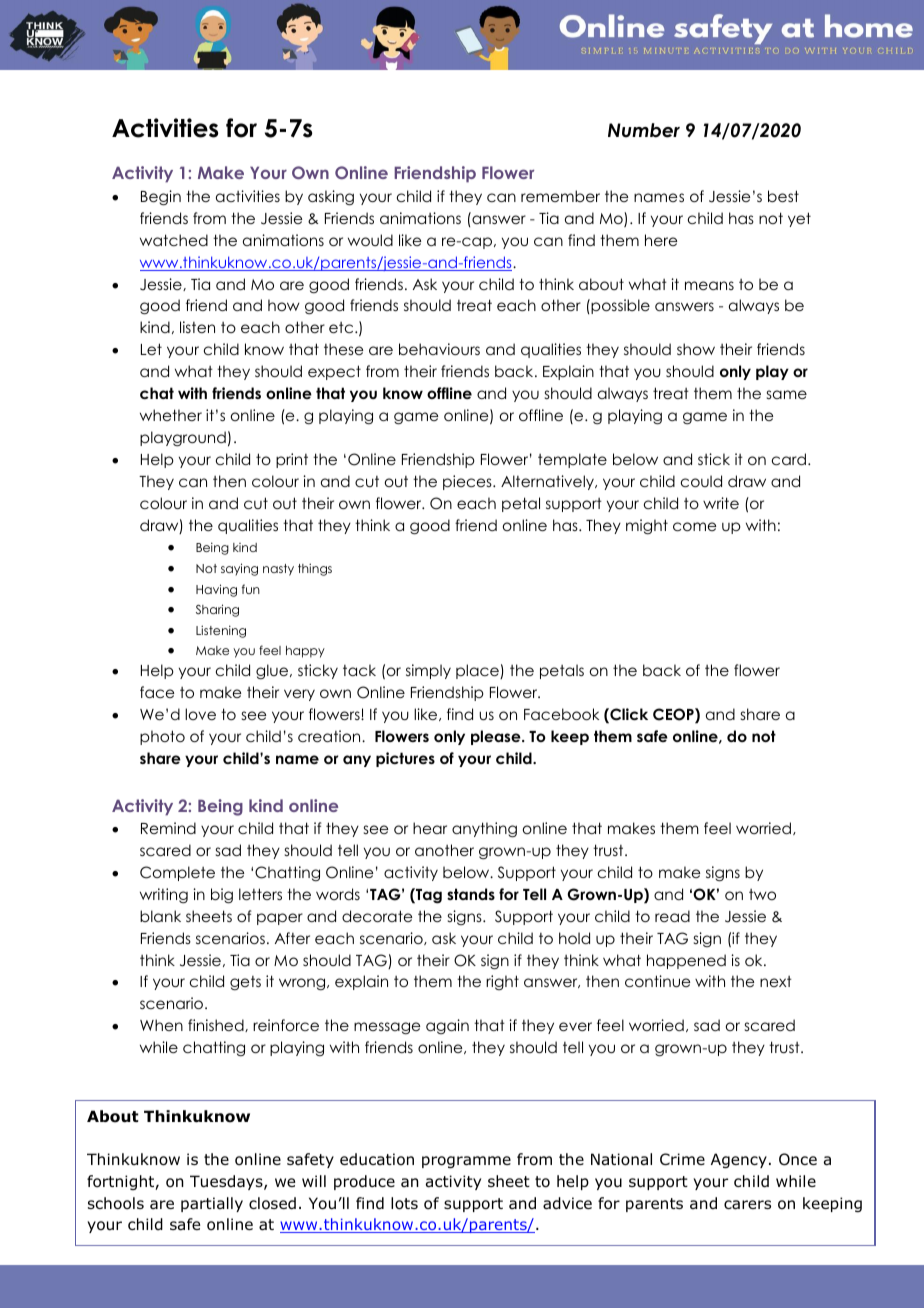  What do you see at coordinates (466, 1162) in the screenshot?
I see `programme` at bounding box center [466, 1162].
